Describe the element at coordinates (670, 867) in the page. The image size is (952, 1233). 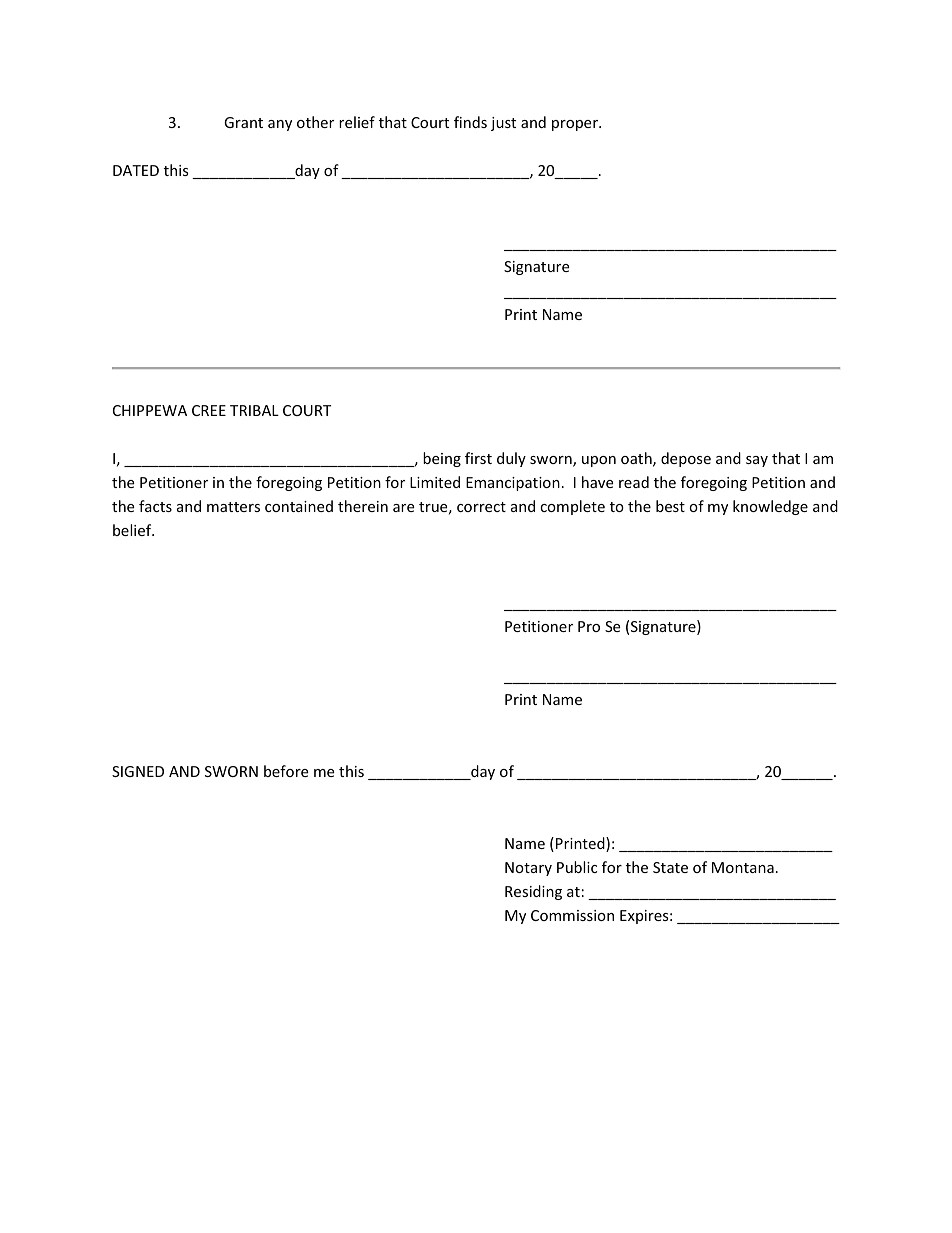
I see `State` at that location.
